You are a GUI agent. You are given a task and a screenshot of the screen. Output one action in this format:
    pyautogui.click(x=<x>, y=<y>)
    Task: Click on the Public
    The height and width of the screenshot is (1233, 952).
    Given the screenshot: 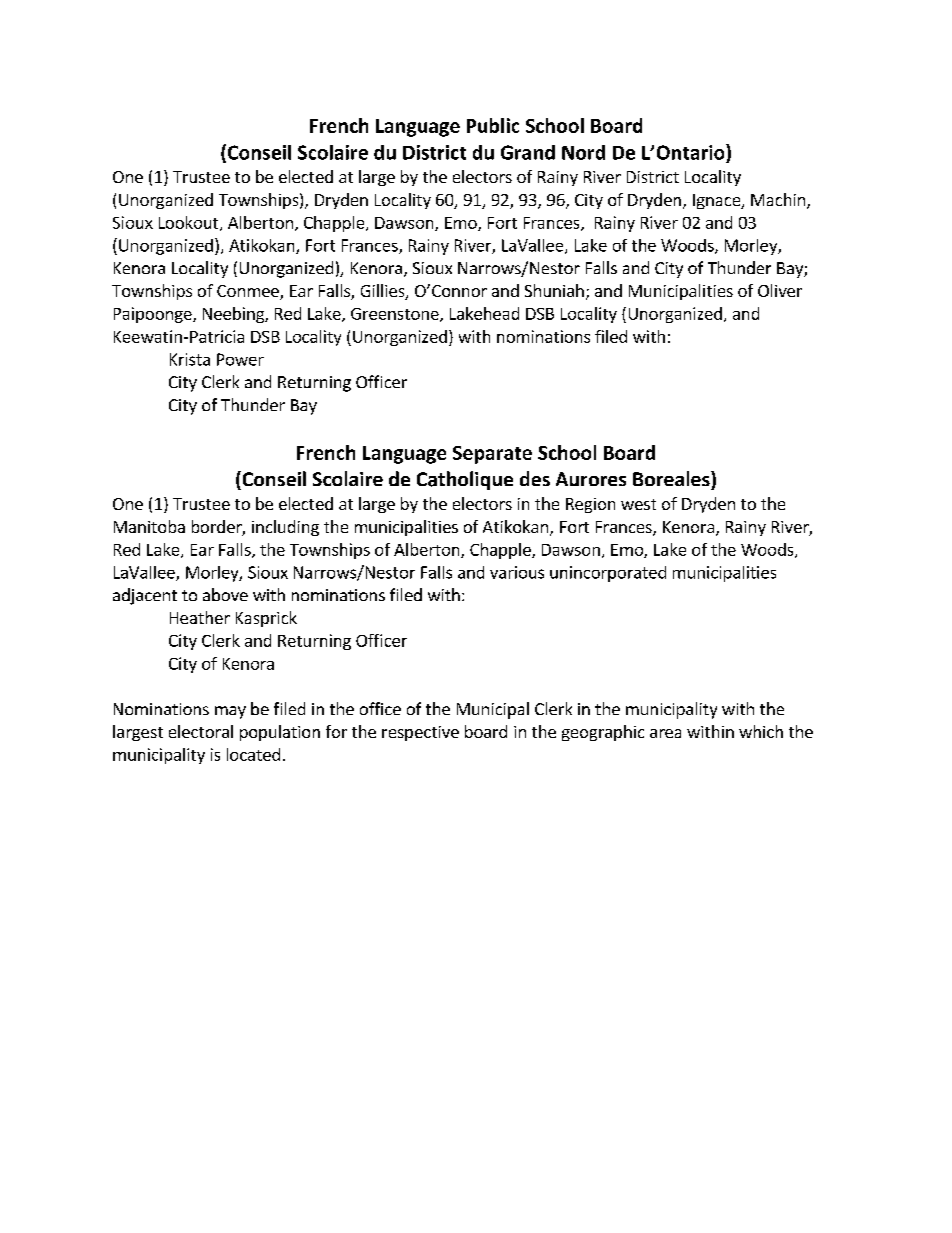 What is the action you would take?
    pyautogui.click(x=493, y=125)
